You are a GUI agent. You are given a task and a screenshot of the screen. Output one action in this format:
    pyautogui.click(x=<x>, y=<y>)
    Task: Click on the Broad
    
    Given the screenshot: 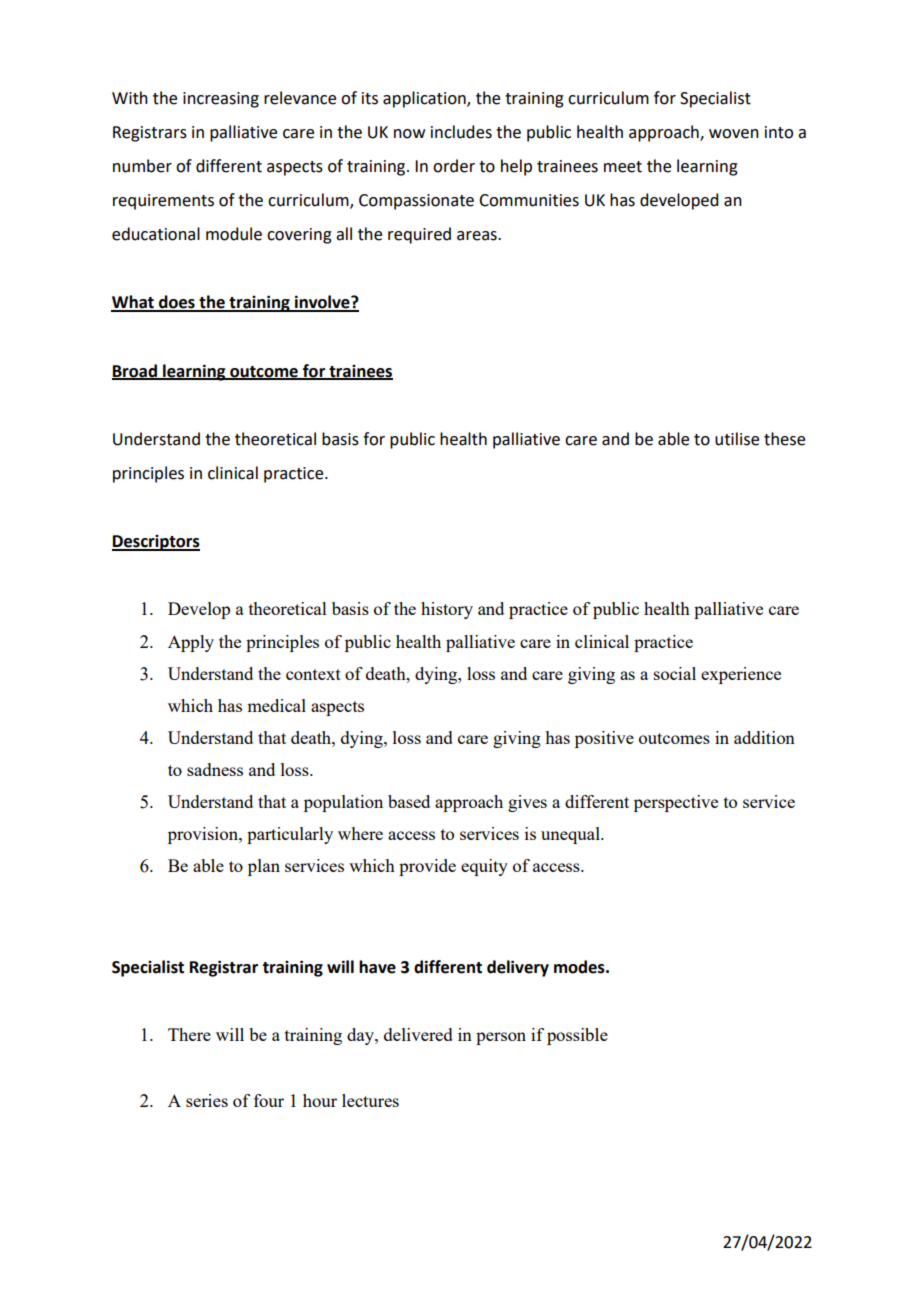 What is the action you would take?
    pyautogui.click(x=135, y=371)
